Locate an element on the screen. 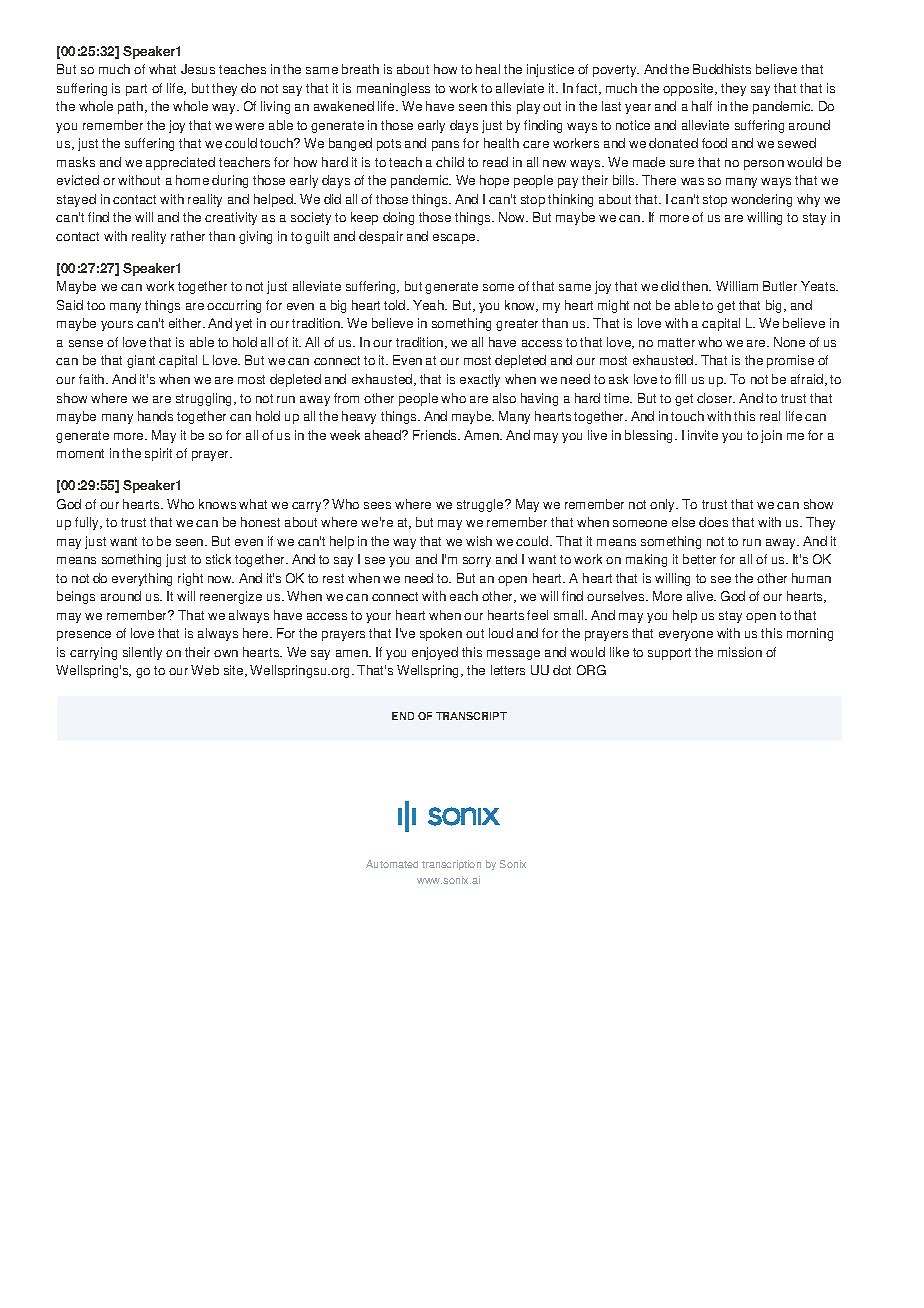 The image size is (924, 1308). meaningless is located at coordinates (393, 89).
